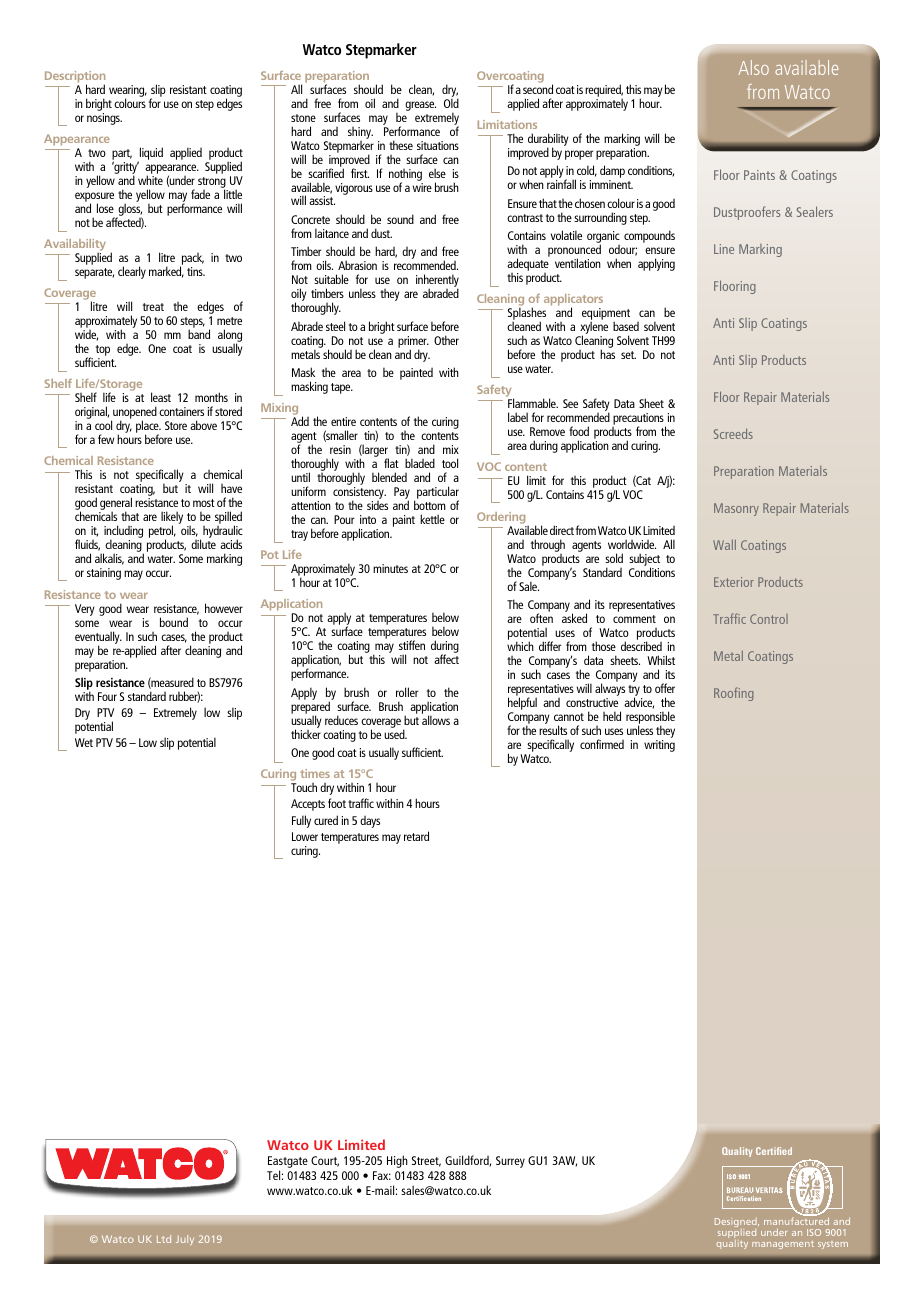  I want to click on Also, so click(753, 67).
